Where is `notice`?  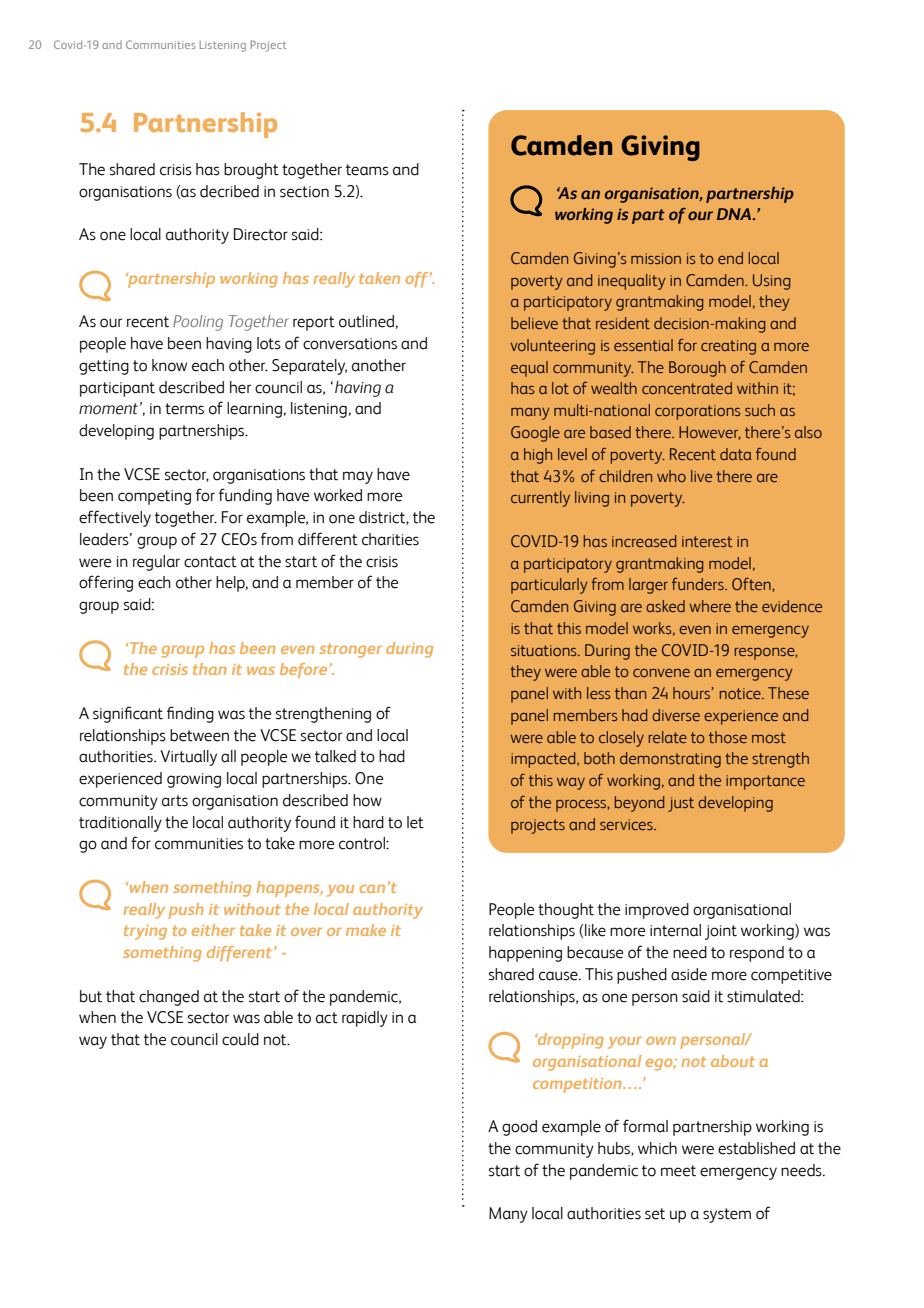 notice is located at coordinates (741, 693).
